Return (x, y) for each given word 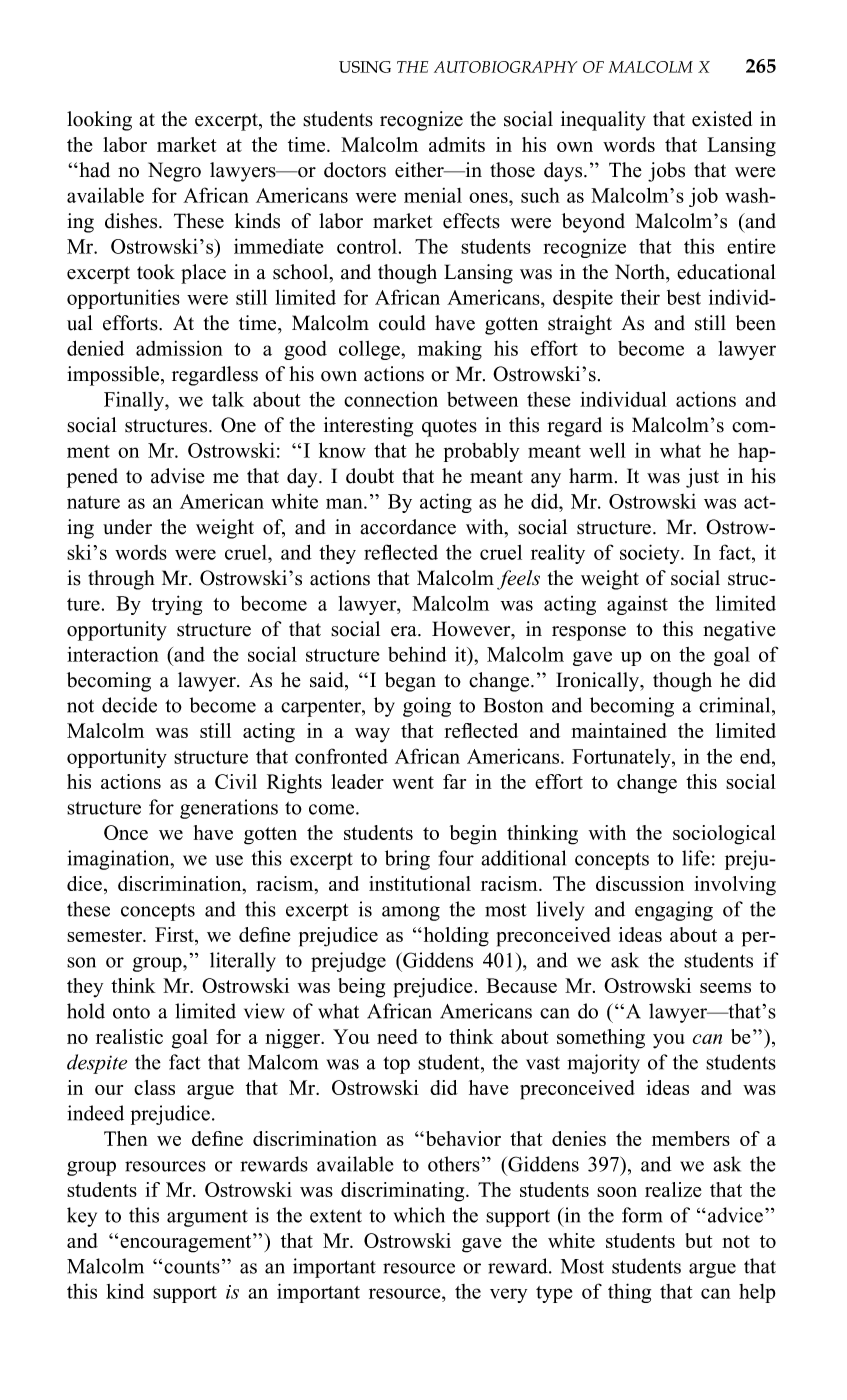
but (698, 1240)
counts (192, 1267)
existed (722, 119)
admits (457, 144)
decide (129, 705)
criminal (736, 705)
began (410, 682)
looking (99, 121)
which (419, 1215)
